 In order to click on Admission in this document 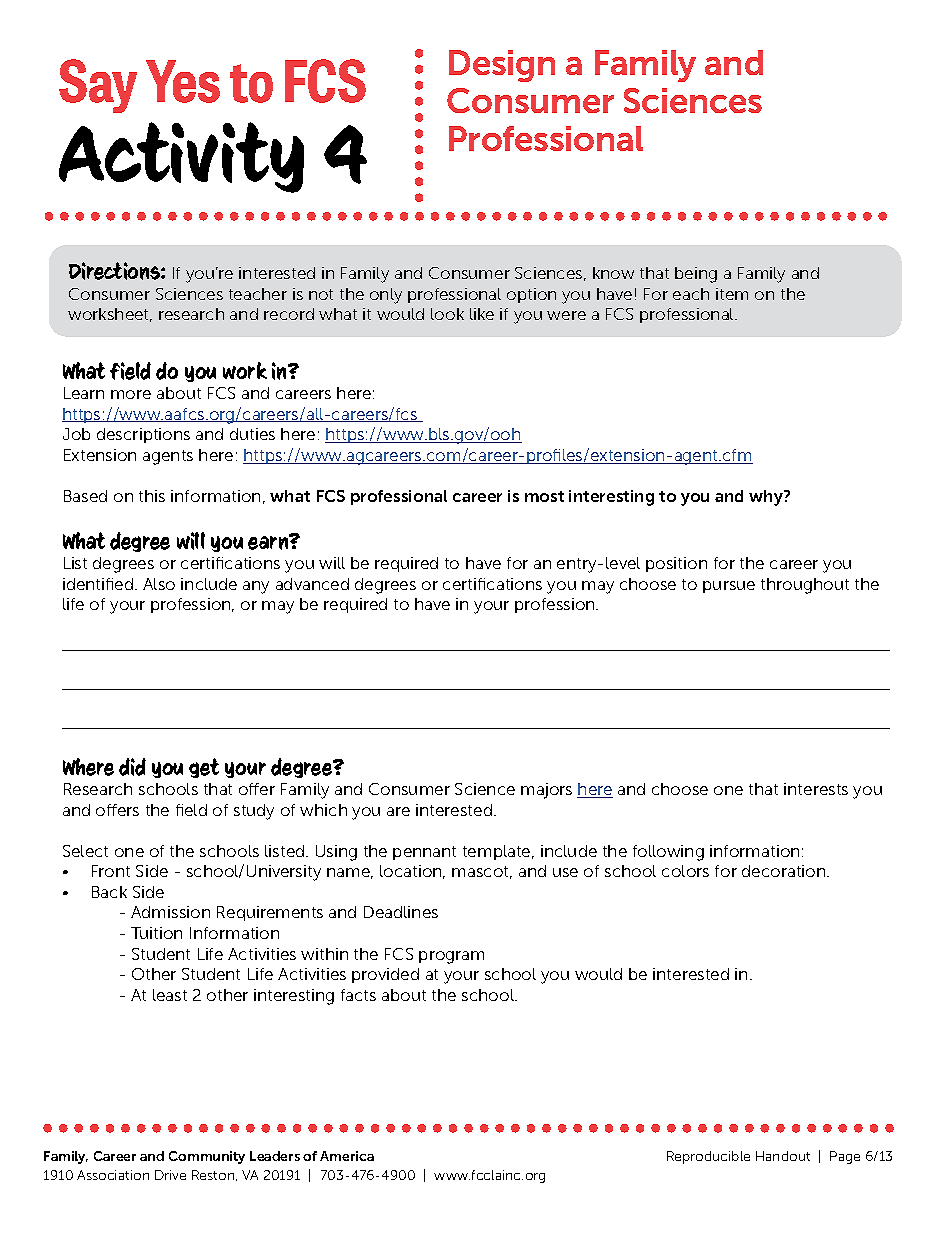, I will do `click(170, 912)`.
